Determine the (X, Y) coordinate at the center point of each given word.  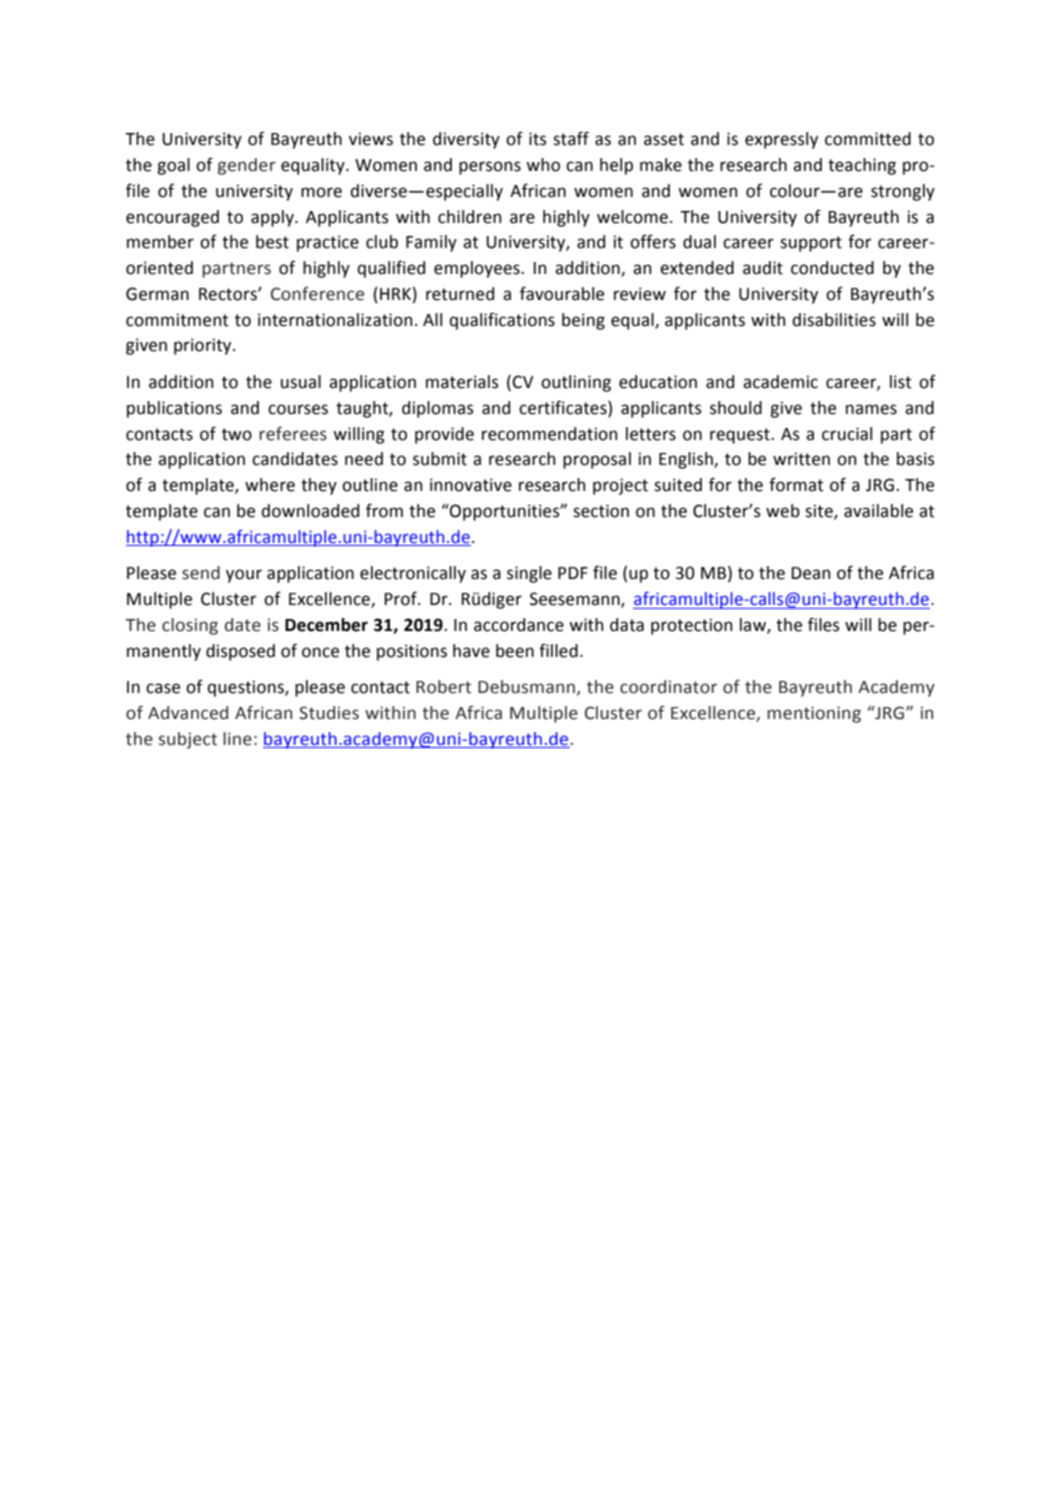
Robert (443, 687)
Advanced (188, 713)
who (543, 165)
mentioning (814, 714)
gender (247, 166)
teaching (862, 166)
